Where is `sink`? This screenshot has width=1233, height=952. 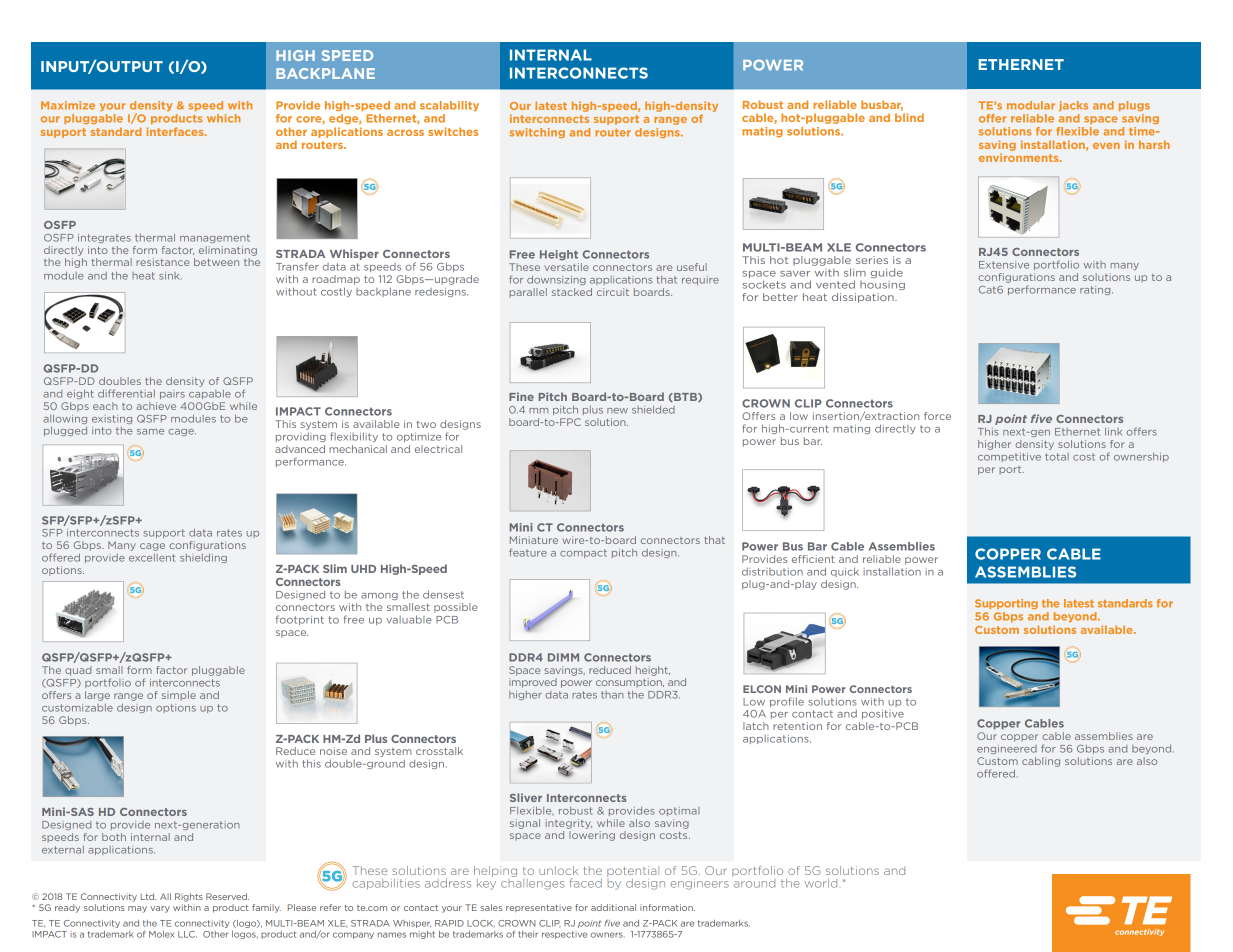 sink is located at coordinates (170, 276).
